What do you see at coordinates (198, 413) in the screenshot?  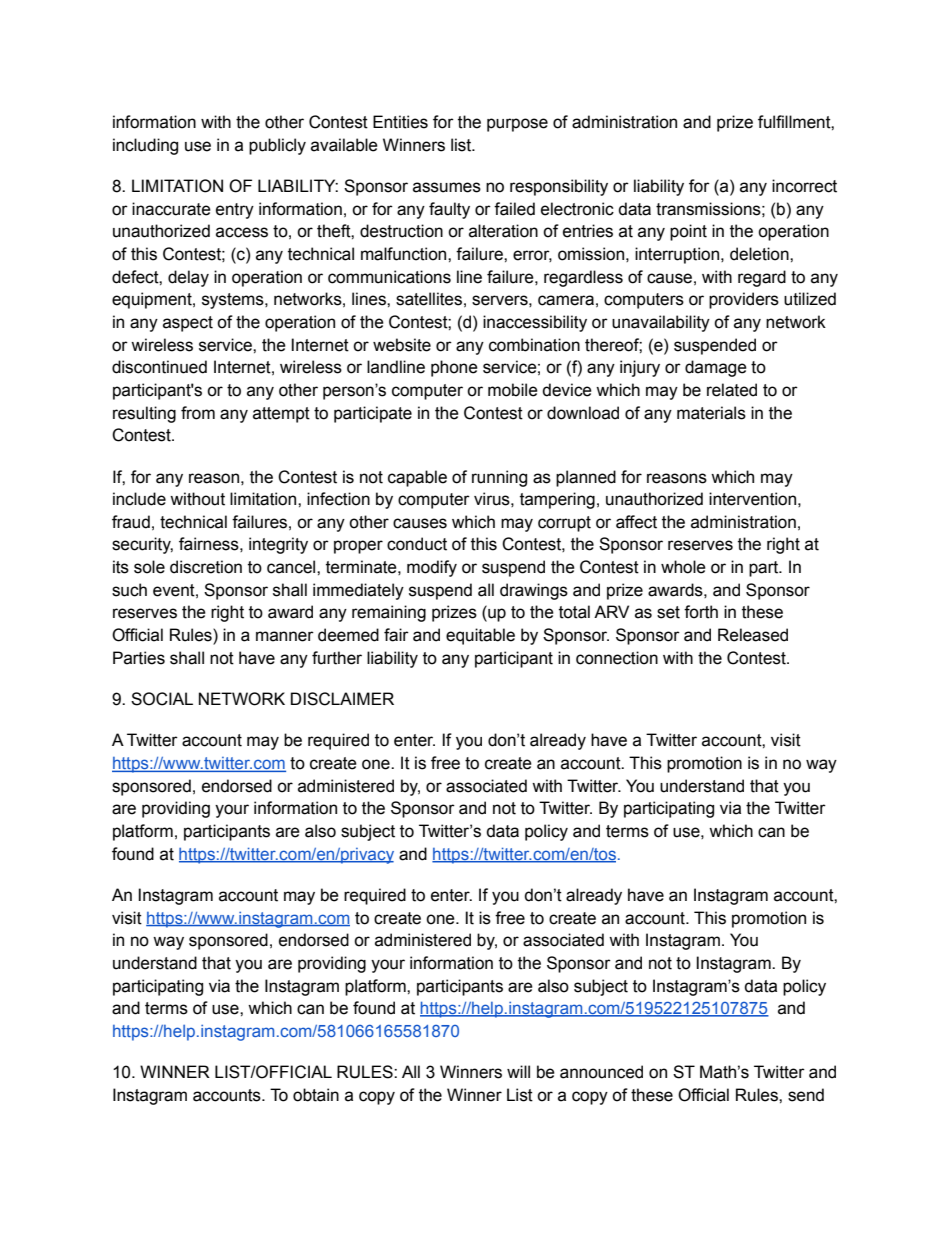 I see `from` at bounding box center [198, 413].
